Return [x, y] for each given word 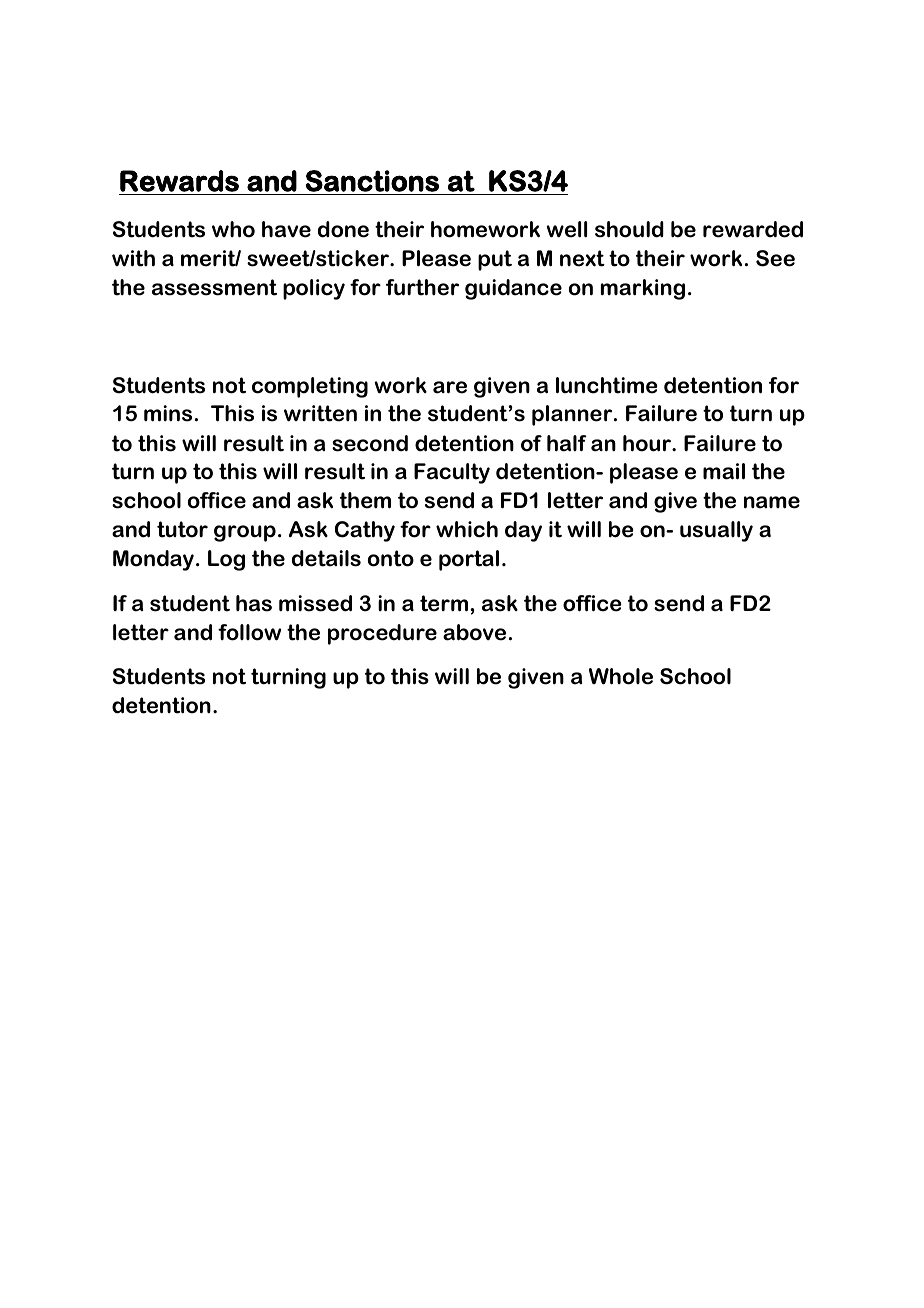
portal [469, 560]
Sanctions [372, 181]
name [772, 502]
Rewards [179, 181]
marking [643, 289]
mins [168, 413]
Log [226, 560]
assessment [214, 287]
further [422, 287]
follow [249, 632]
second [370, 443]
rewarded [753, 229]
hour [648, 443]
